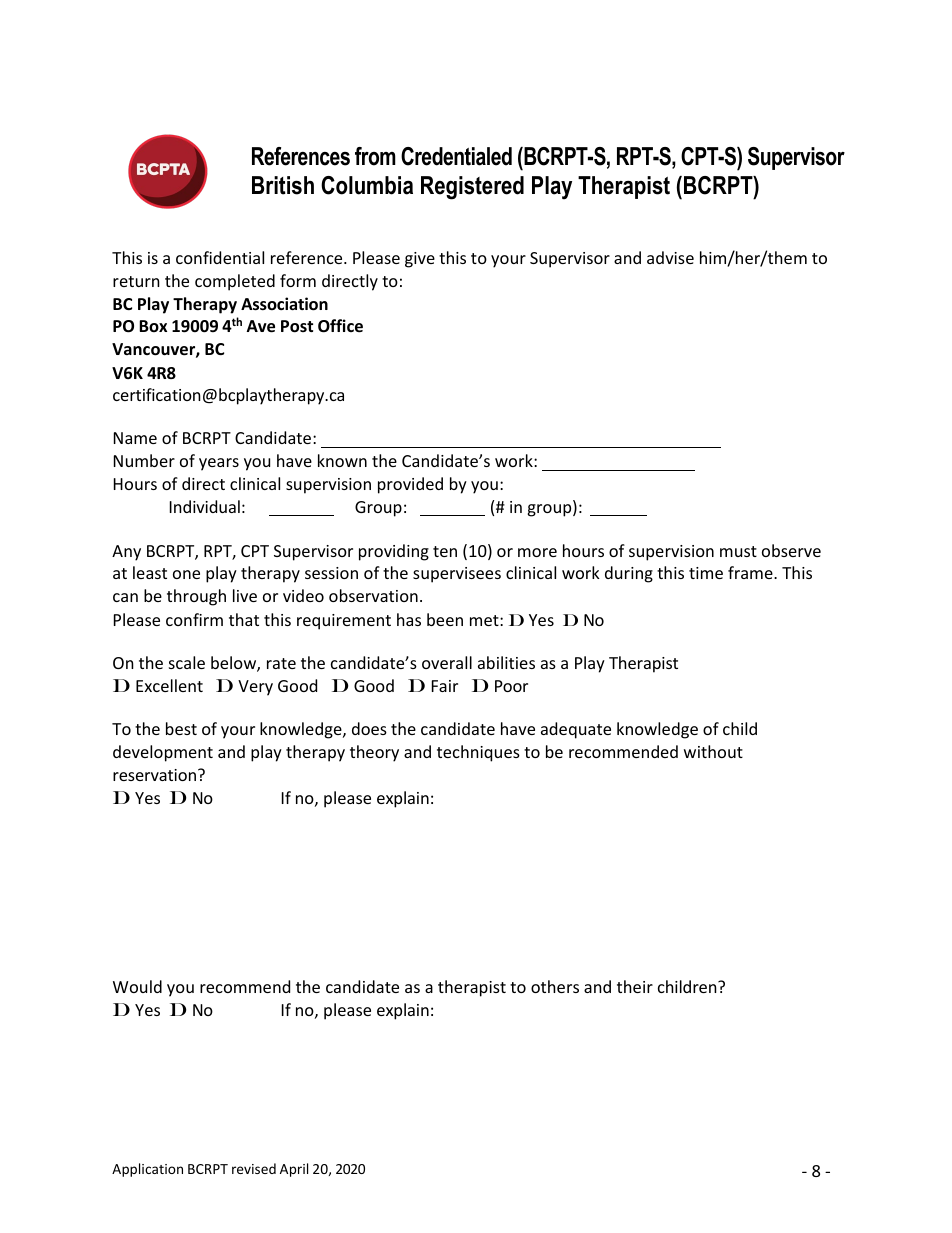  What do you see at coordinates (670, 257) in the screenshot?
I see `advise` at bounding box center [670, 257].
